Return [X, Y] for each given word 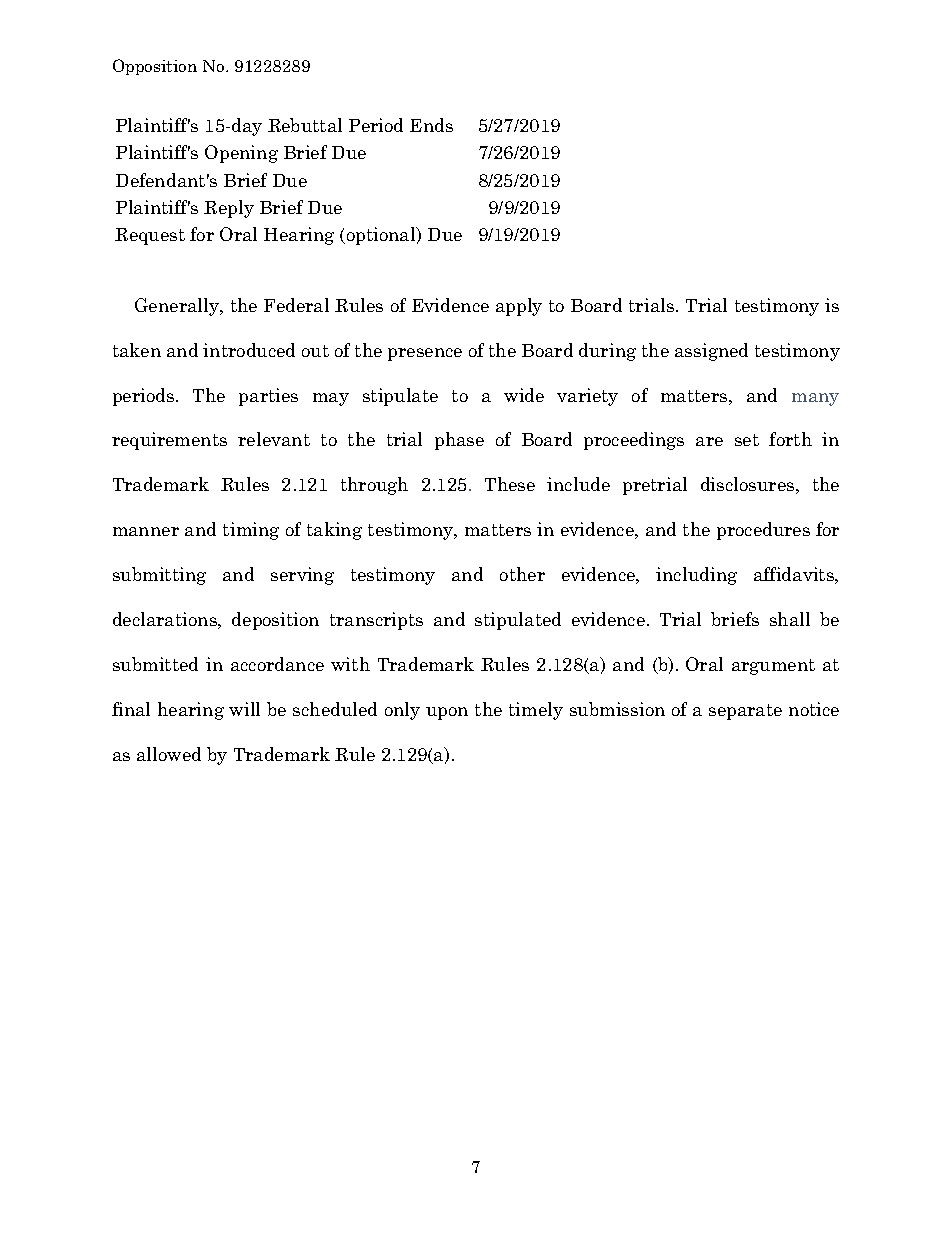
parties [268, 397]
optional [381, 236]
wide [524, 395]
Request [150, 236]
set [747, 440]
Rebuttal [305, 125]
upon [447, 713]
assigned [711, 352]
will [244, 709]
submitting [159, 576]
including [696, 576]
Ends [431, 125]
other [522, 574]
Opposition [155, 67]
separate [745, 712]
